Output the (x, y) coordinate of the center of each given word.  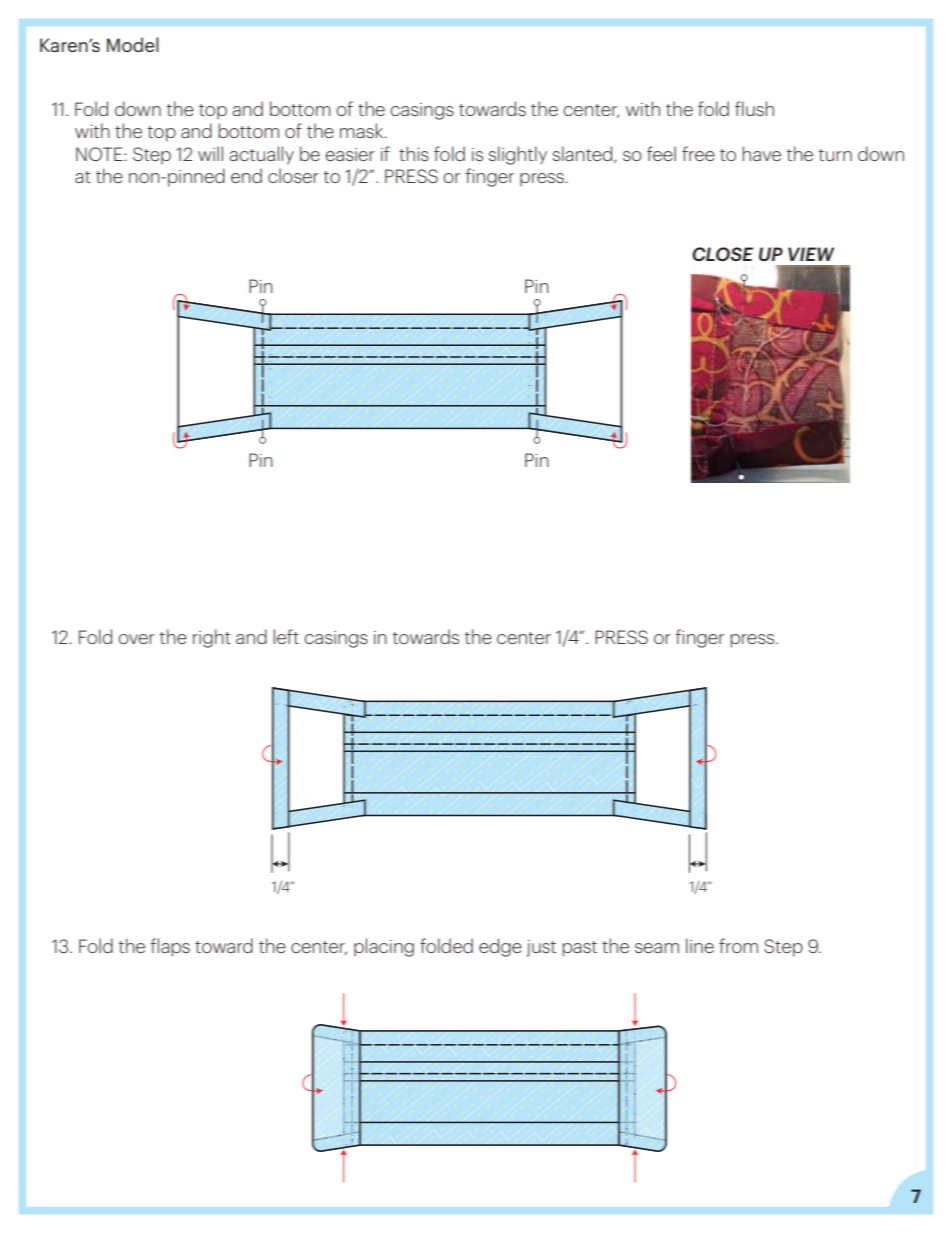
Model (133, 44)
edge (500, 947)
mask (363, 130)
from (738, 945)
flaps (170, 947)
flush (754, 108)
